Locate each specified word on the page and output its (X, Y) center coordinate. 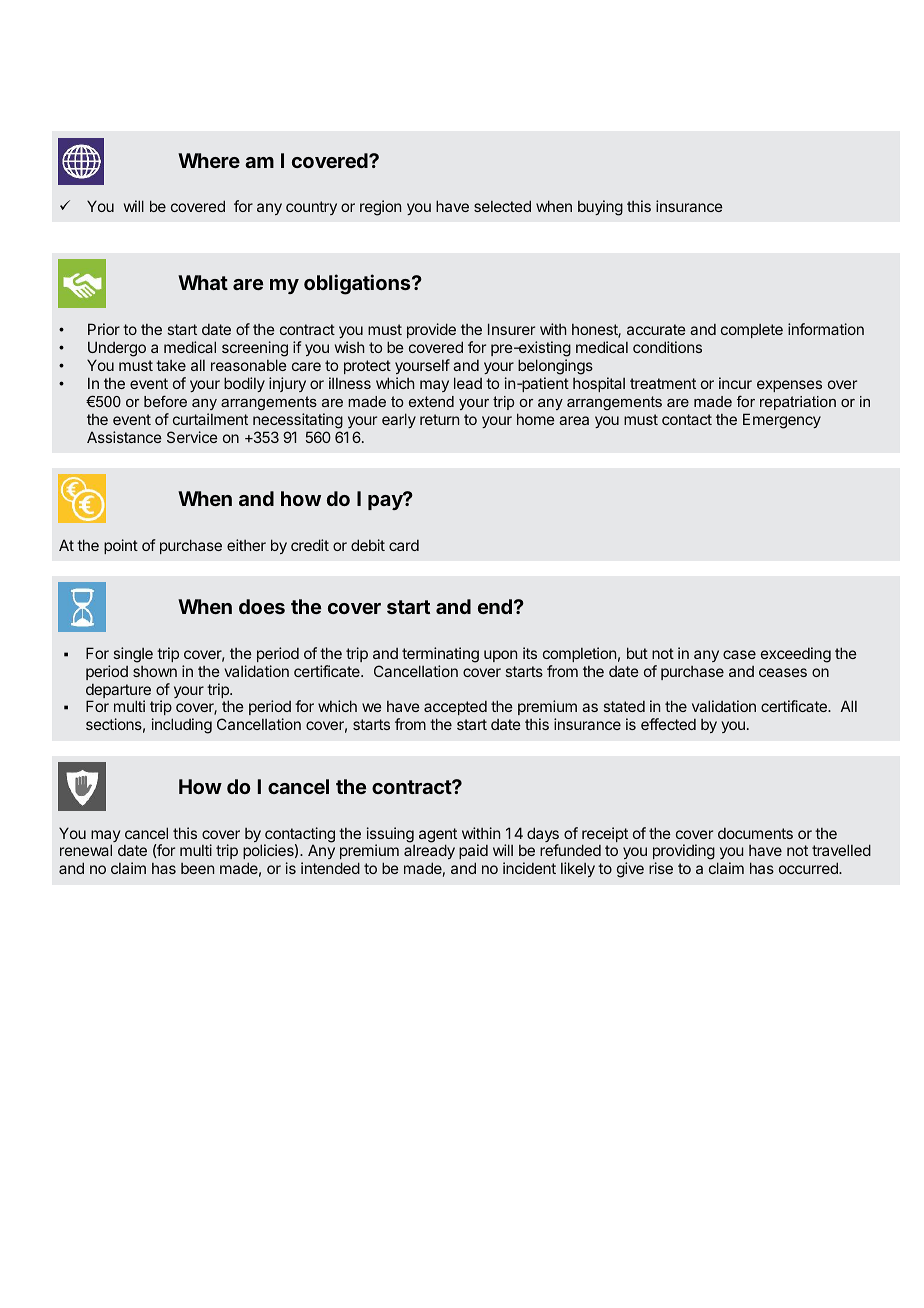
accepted (455, 709)
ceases (783, 672)
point (121, 546)
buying (600, 208)
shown (155, 671)
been (197, 868)
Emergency (782, 421)
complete (752, 331)
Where (209, 160)
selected (502, 206)
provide (431, 330)
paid (473, 853)
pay (386, 501)
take (171, 365)
